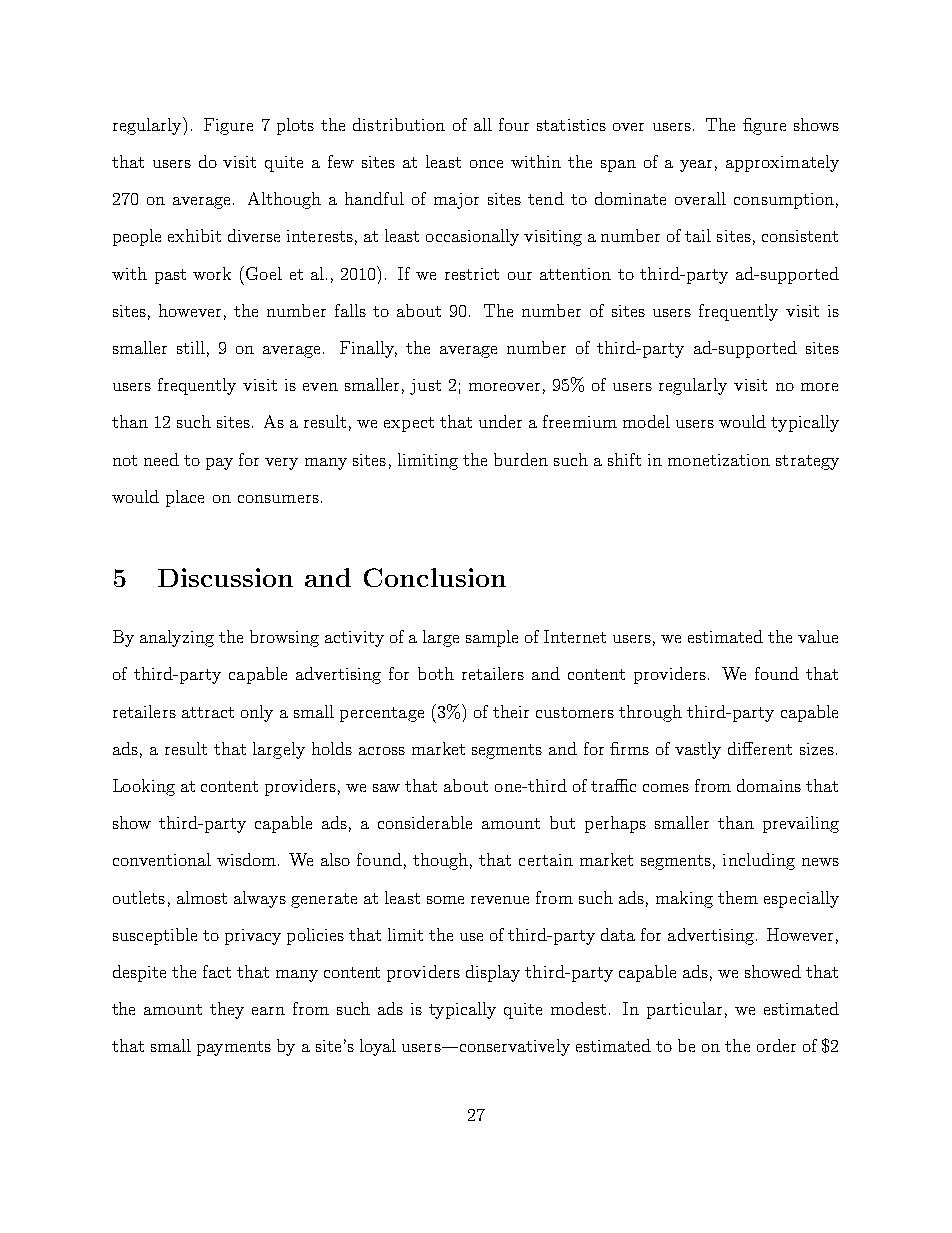 Image resolution: width=952 pixels, height=1233 pixels. I want to click on plots, so click(295, 126).
